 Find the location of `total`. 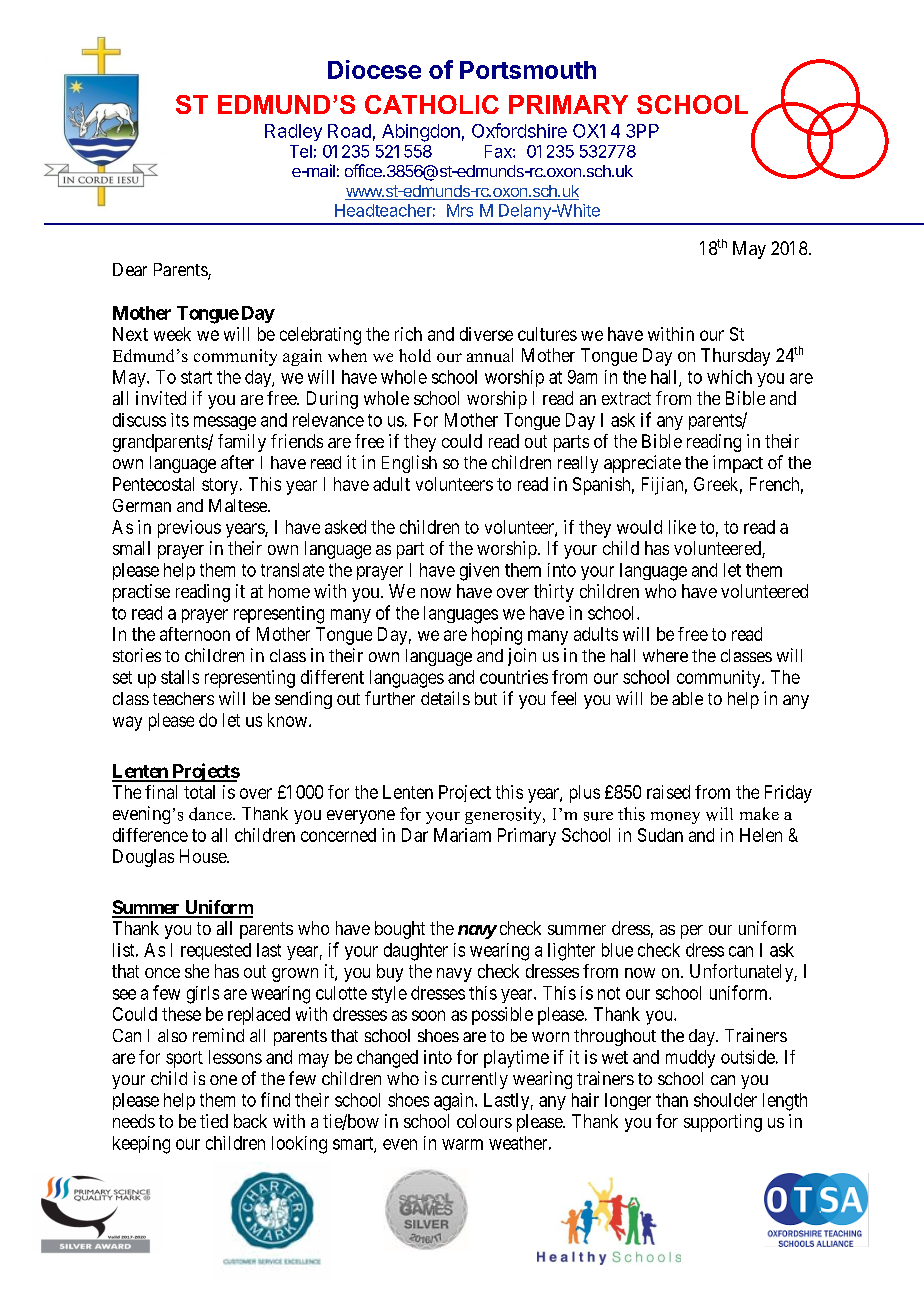

total is located at coordinates (199, 792).
